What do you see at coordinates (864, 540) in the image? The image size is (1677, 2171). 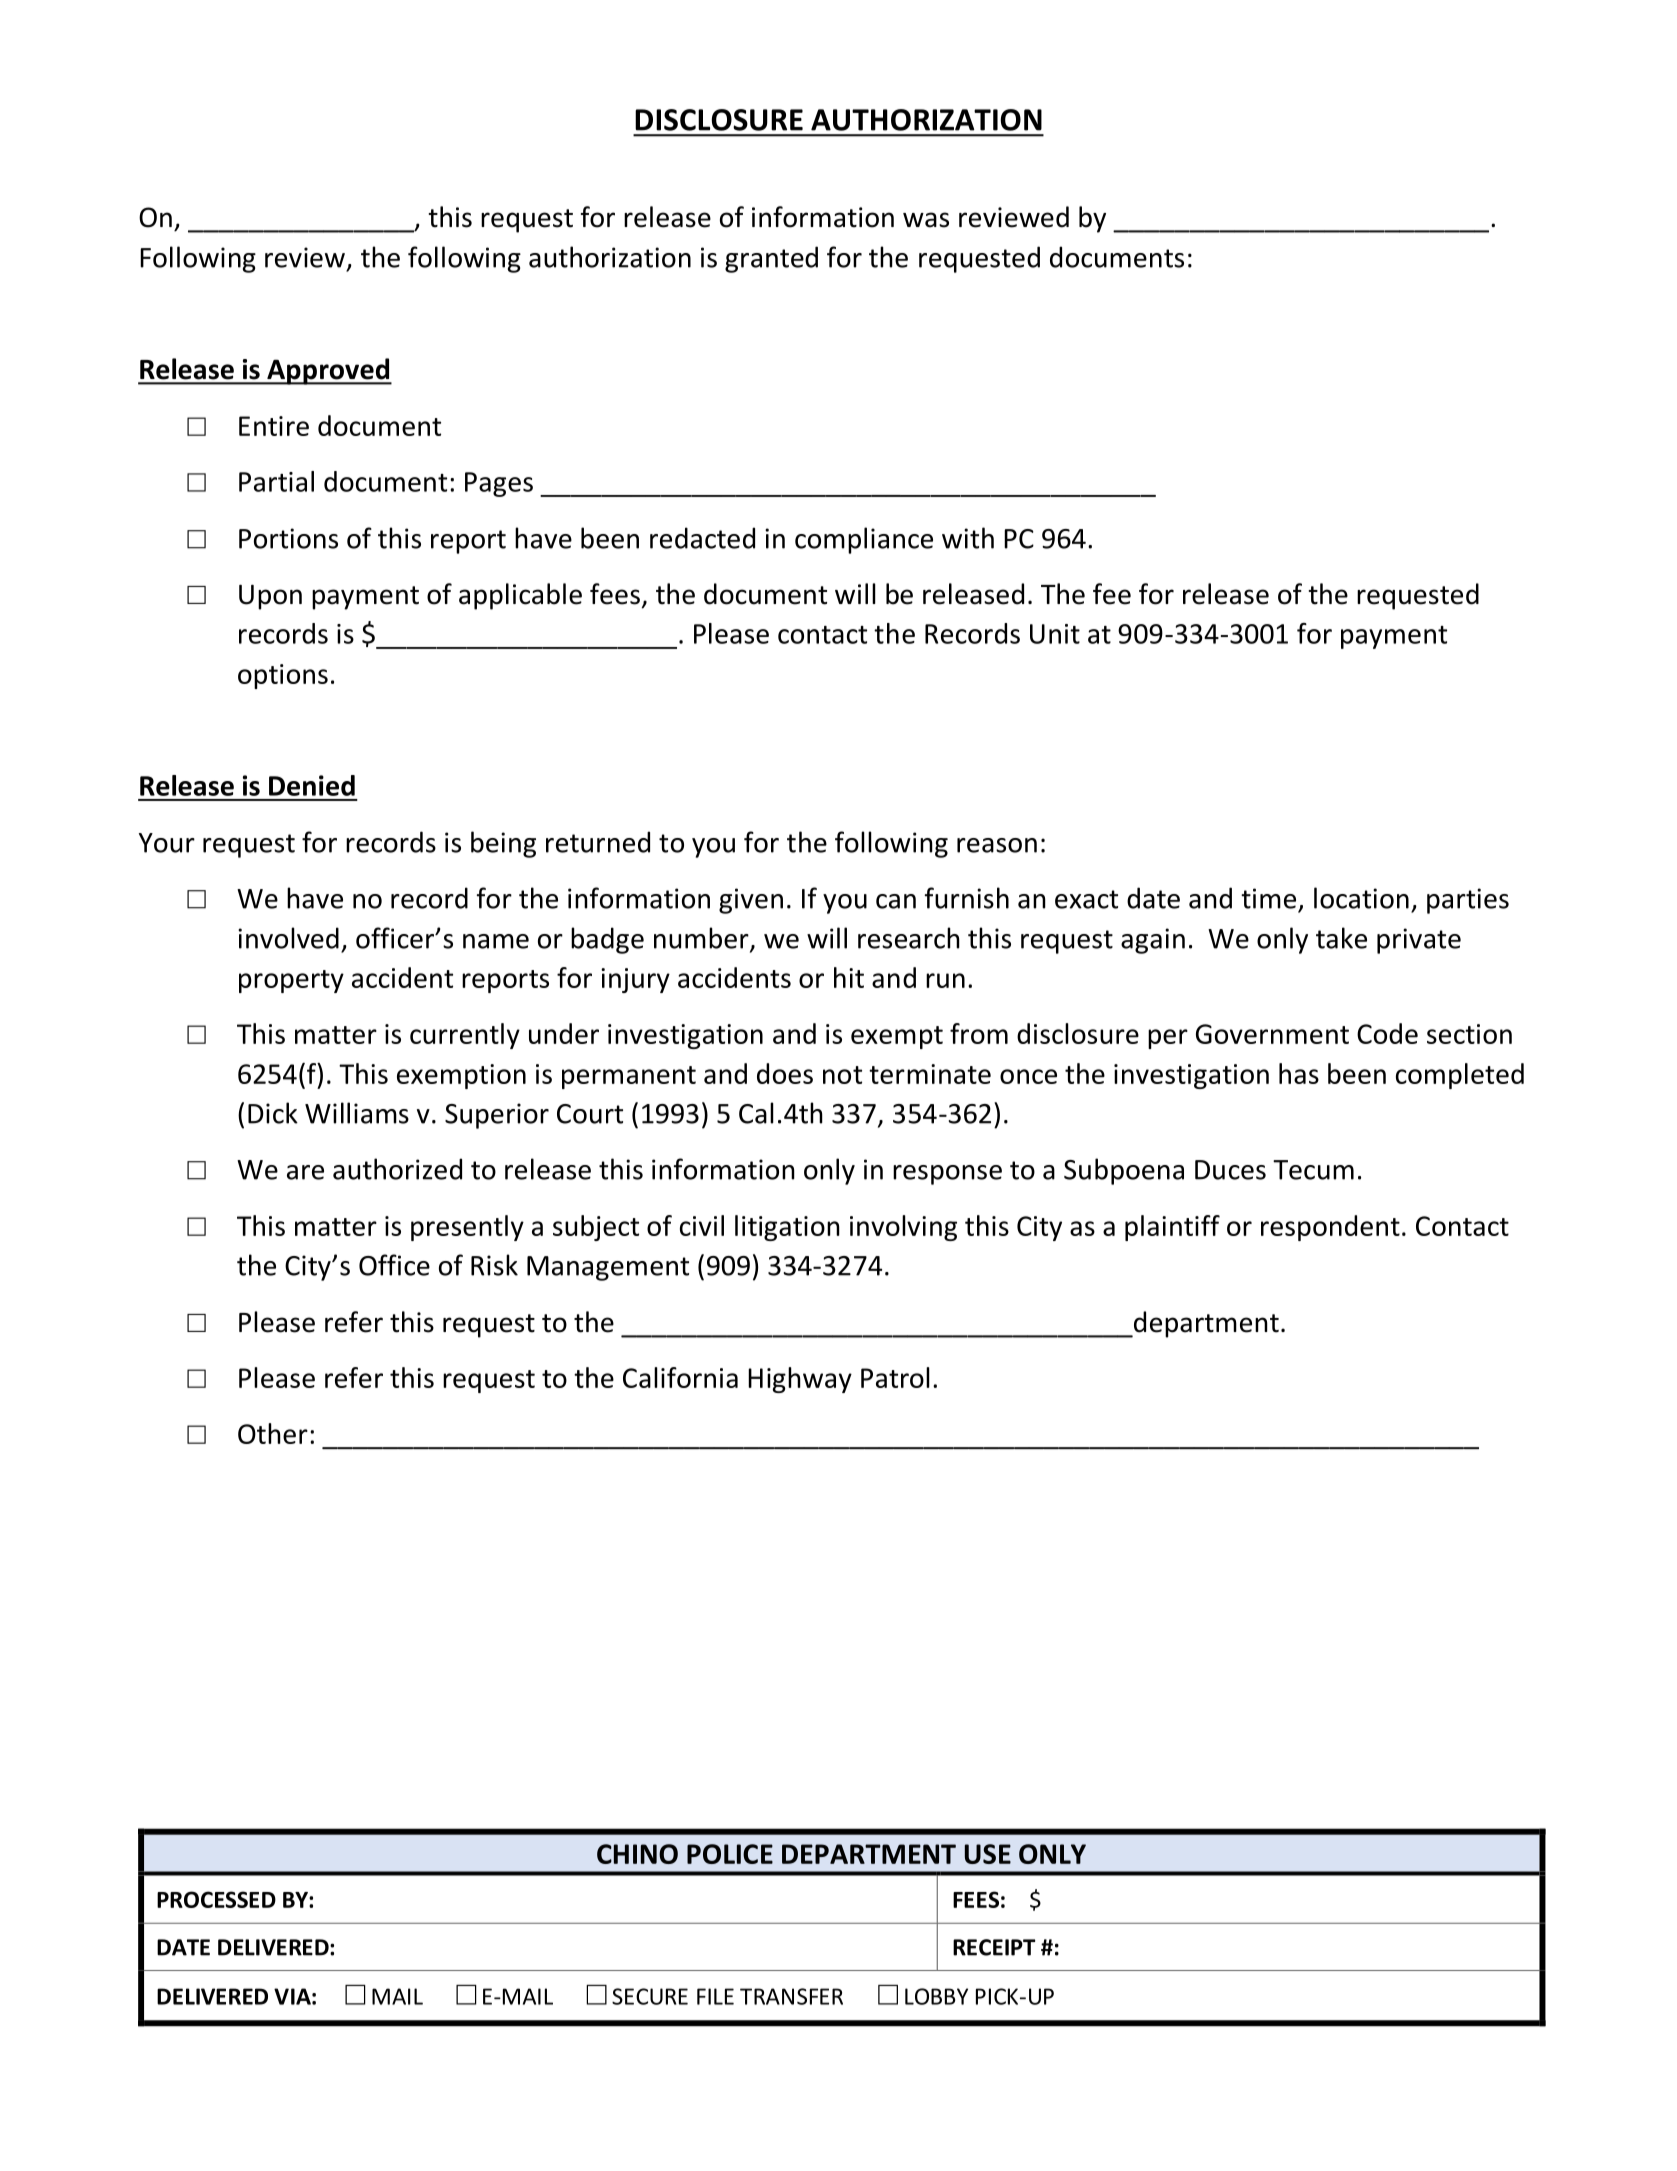 I see `compliance` at bounding box center [864, 540].
